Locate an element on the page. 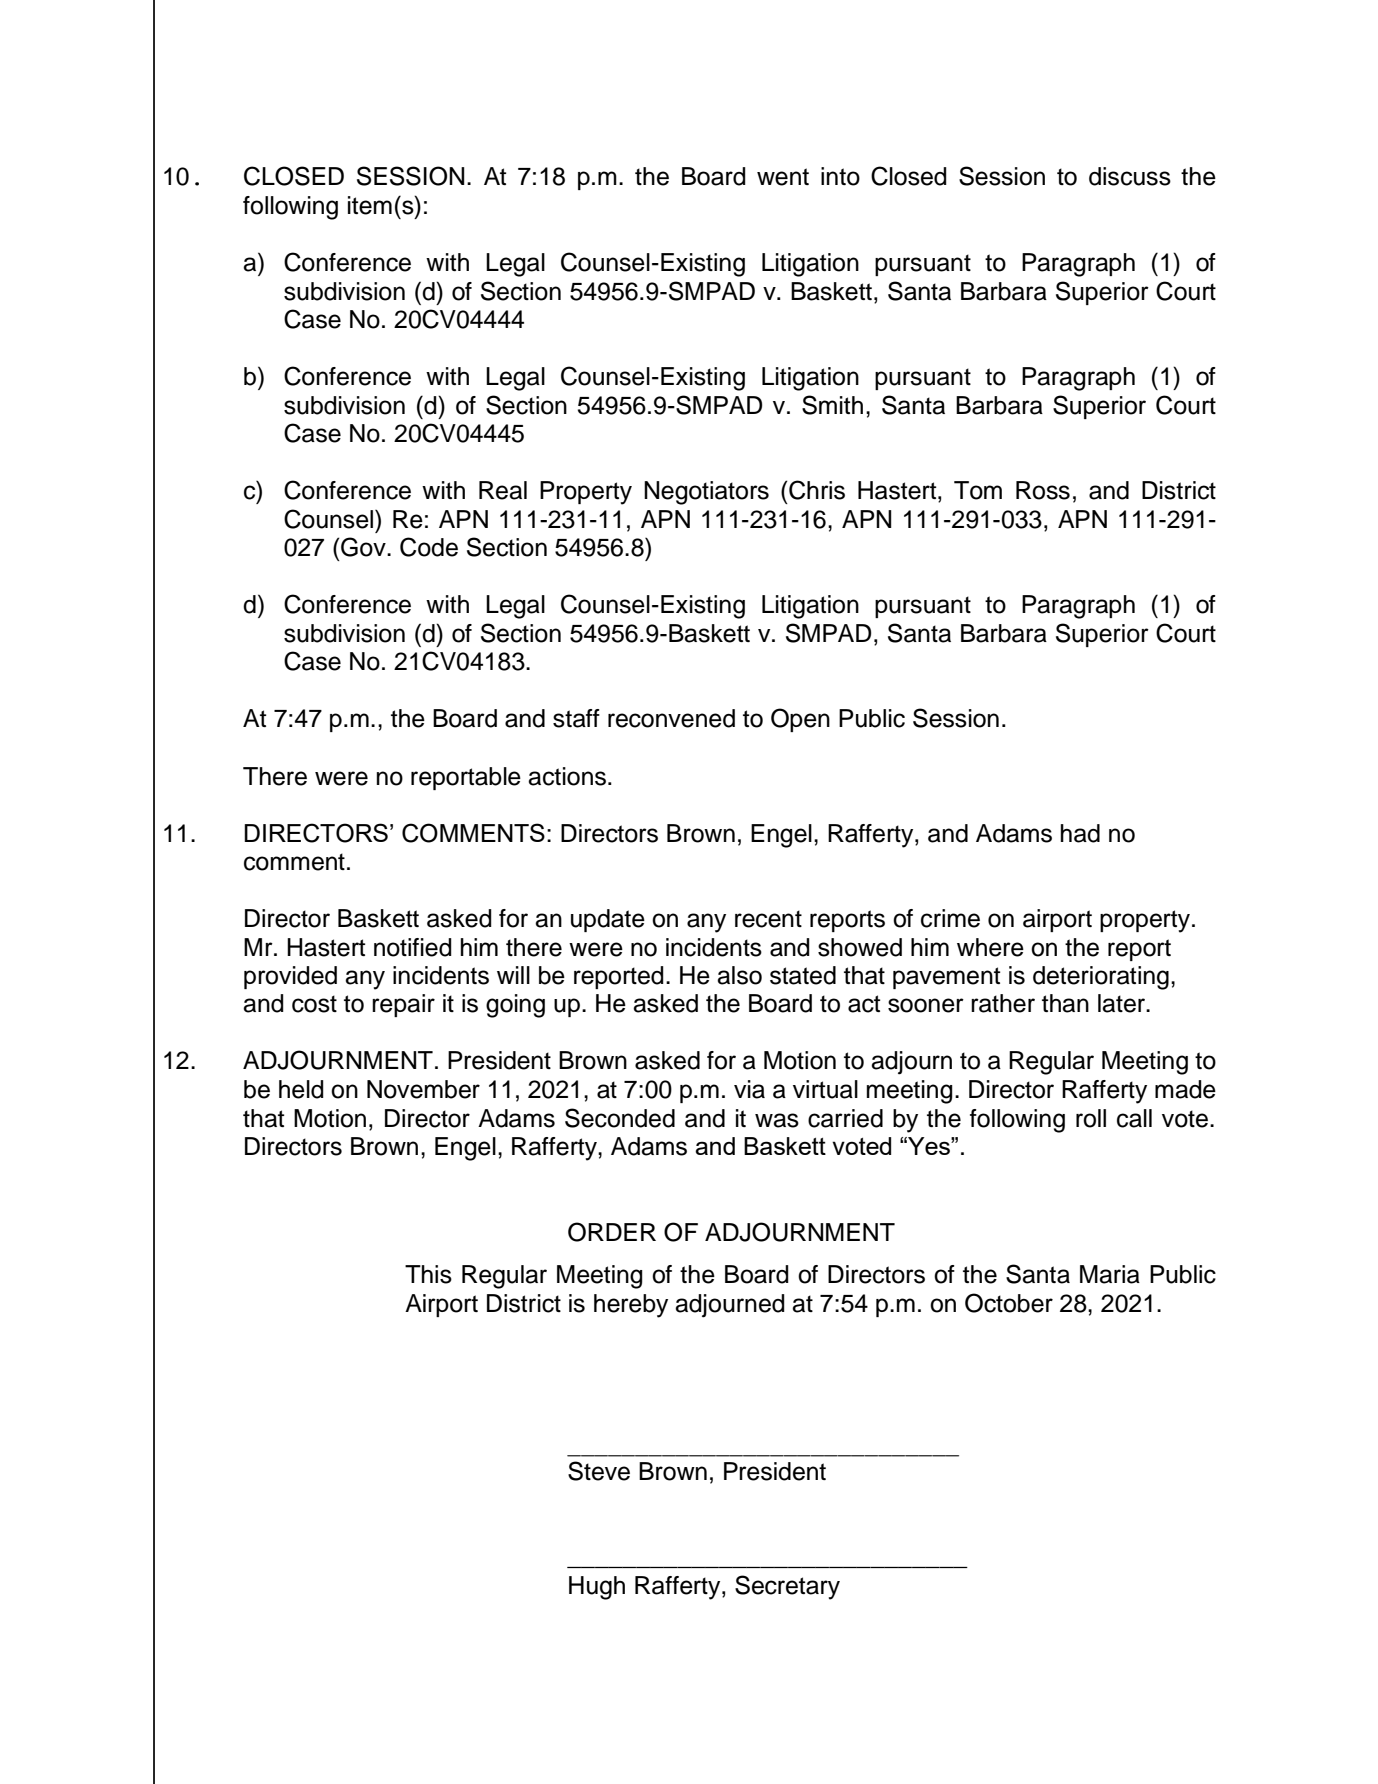  Real is located at coordinates (503, 490).
